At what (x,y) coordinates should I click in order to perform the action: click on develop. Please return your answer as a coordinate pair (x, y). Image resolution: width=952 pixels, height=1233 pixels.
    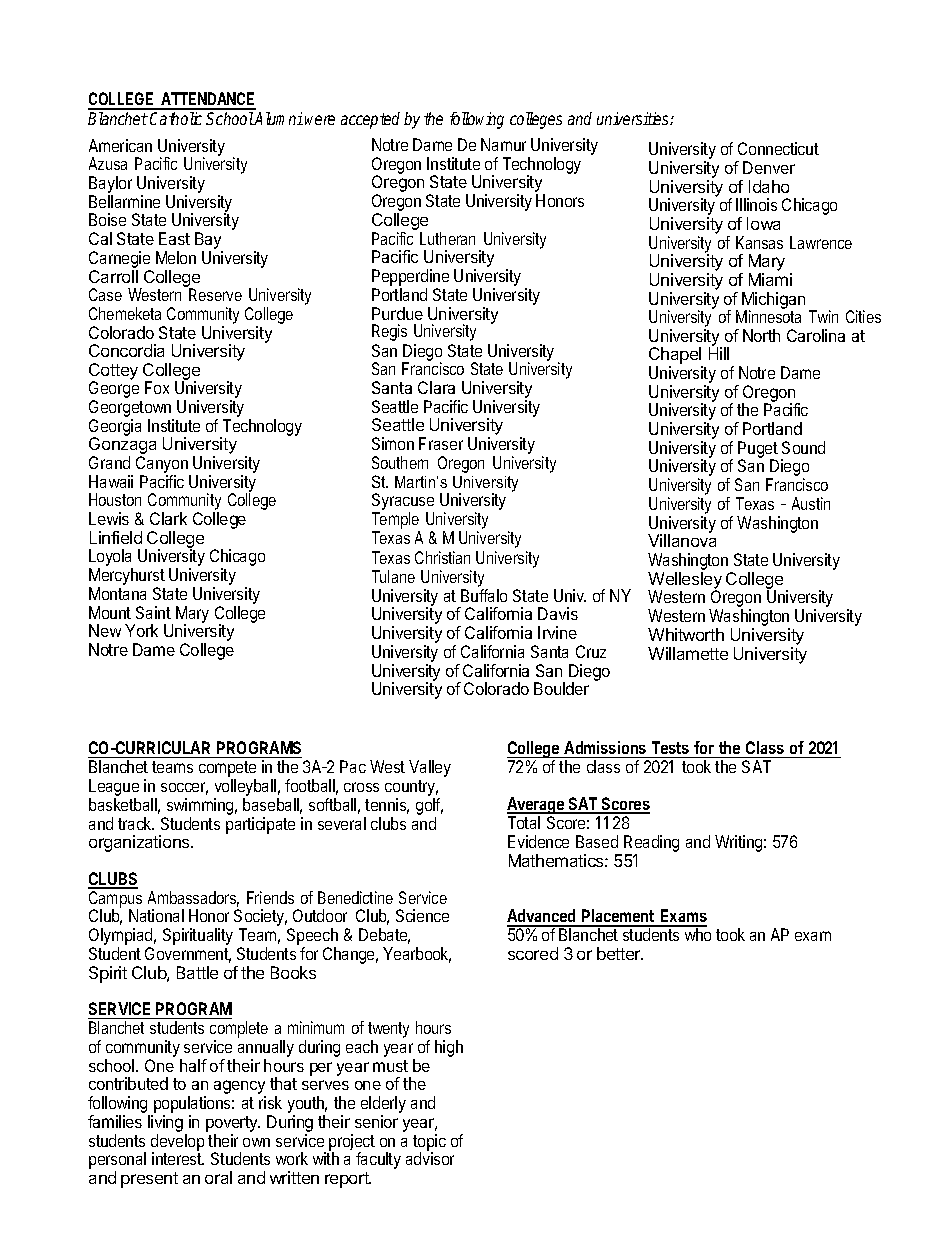
    Looking at the image, I should click on (177, 1143).
